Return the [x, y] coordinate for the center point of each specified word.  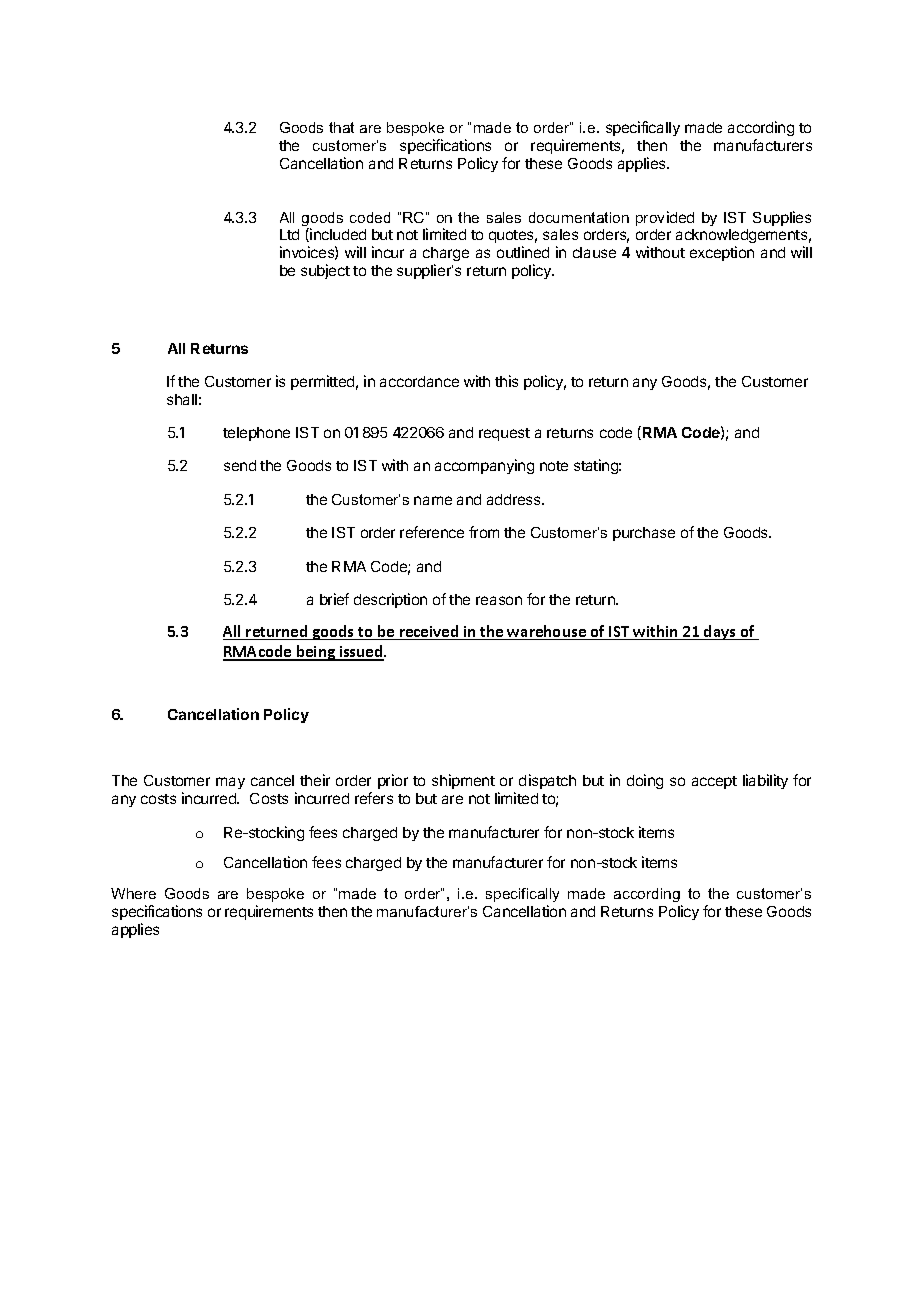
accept [714, 782]
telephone [256, 434]
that [341, 127]
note [554, 466]
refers [374, 798]
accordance [419, 381]
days [720, 632]
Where [133, 893]
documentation [579, 217]
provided [665, 218]
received [429, 632]
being [316, 653]
